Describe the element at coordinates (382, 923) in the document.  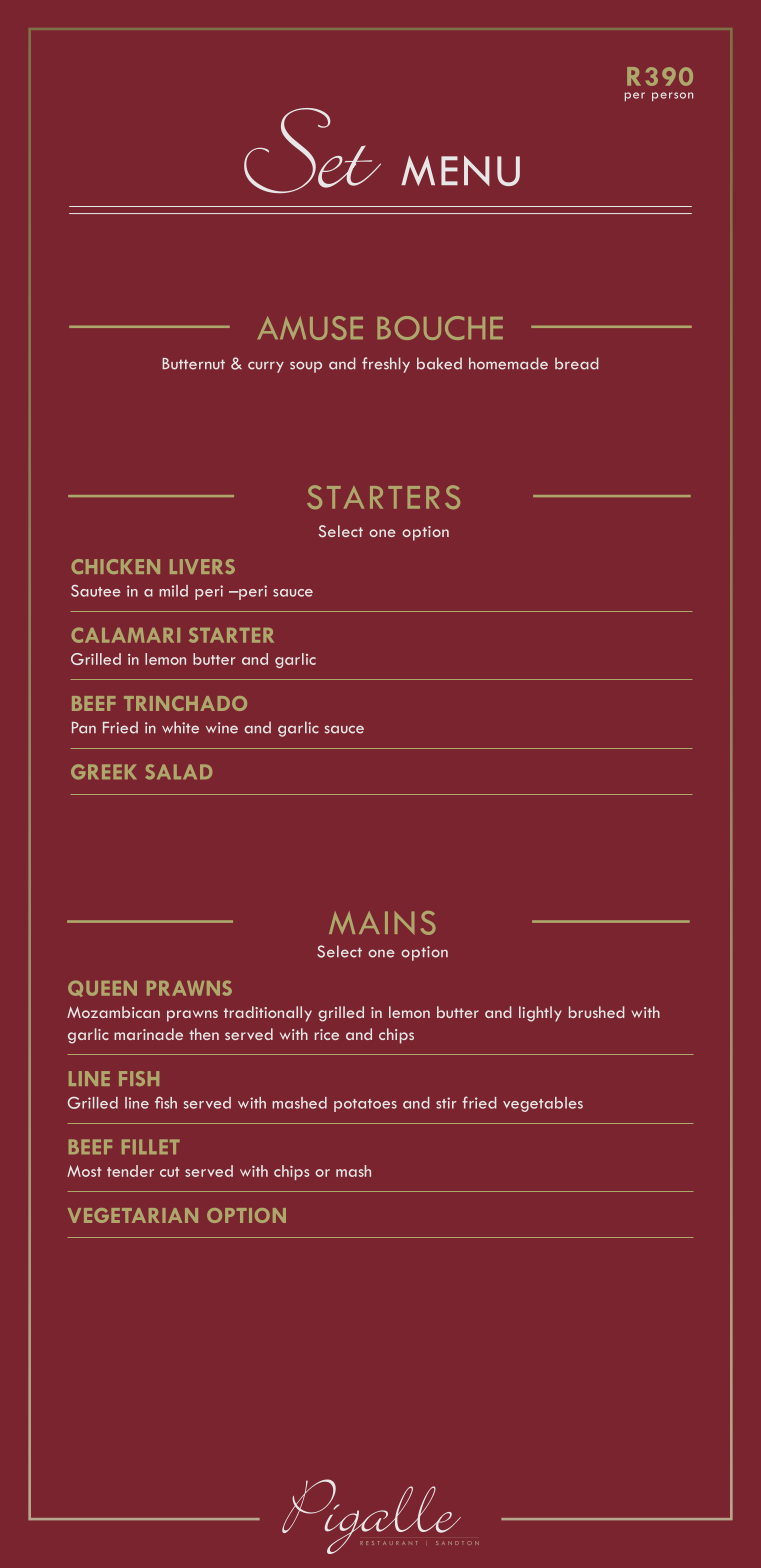
I see `MAINS` at that location.
